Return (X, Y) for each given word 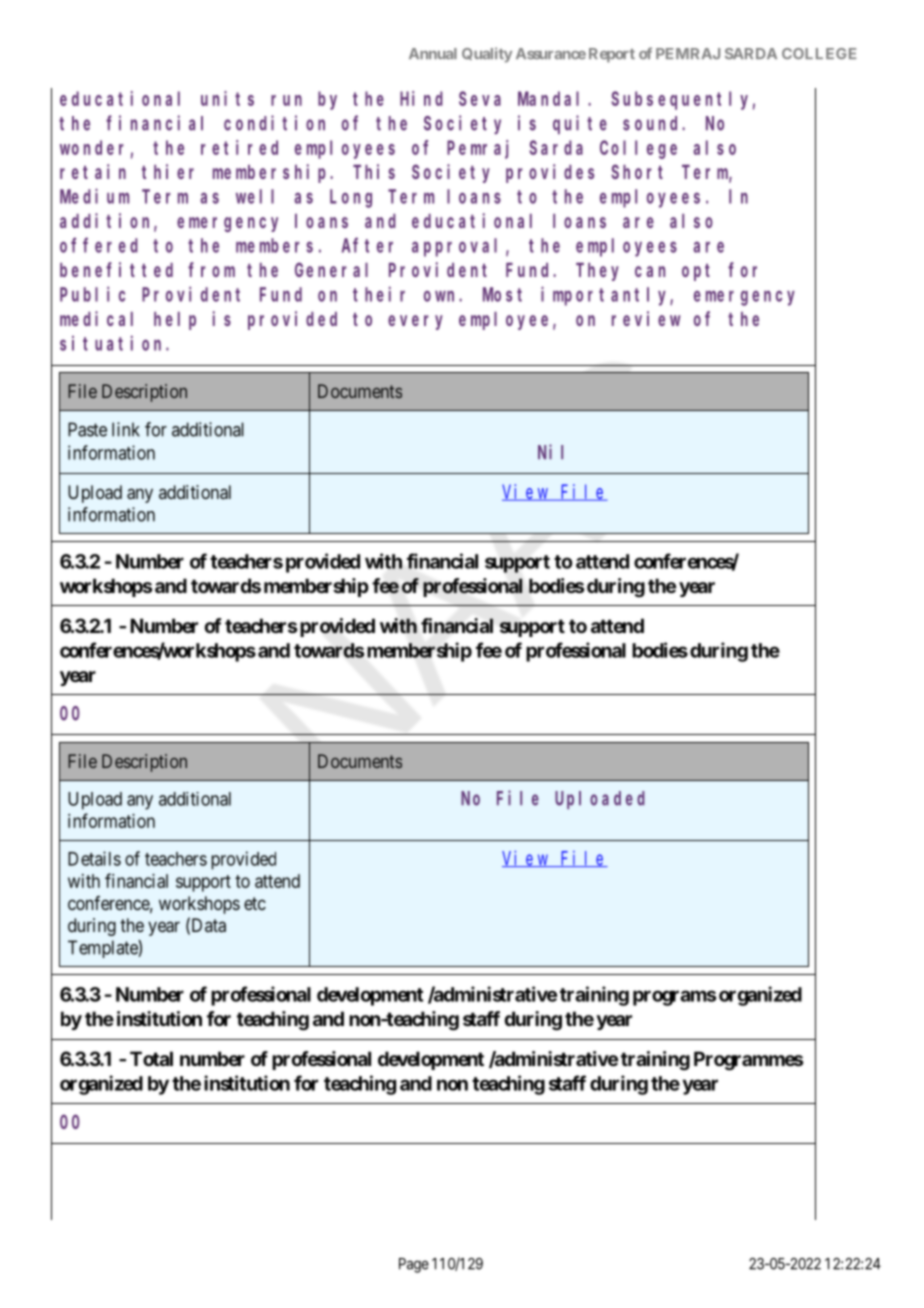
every (415, 322)
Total (151, 1058)
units (227, 98)
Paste (87, 429)
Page (414, 1265)
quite (580, 124)
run (286, 100)
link (126, 429)
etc (255, 903)
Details (94, 858)
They (597, 272)
